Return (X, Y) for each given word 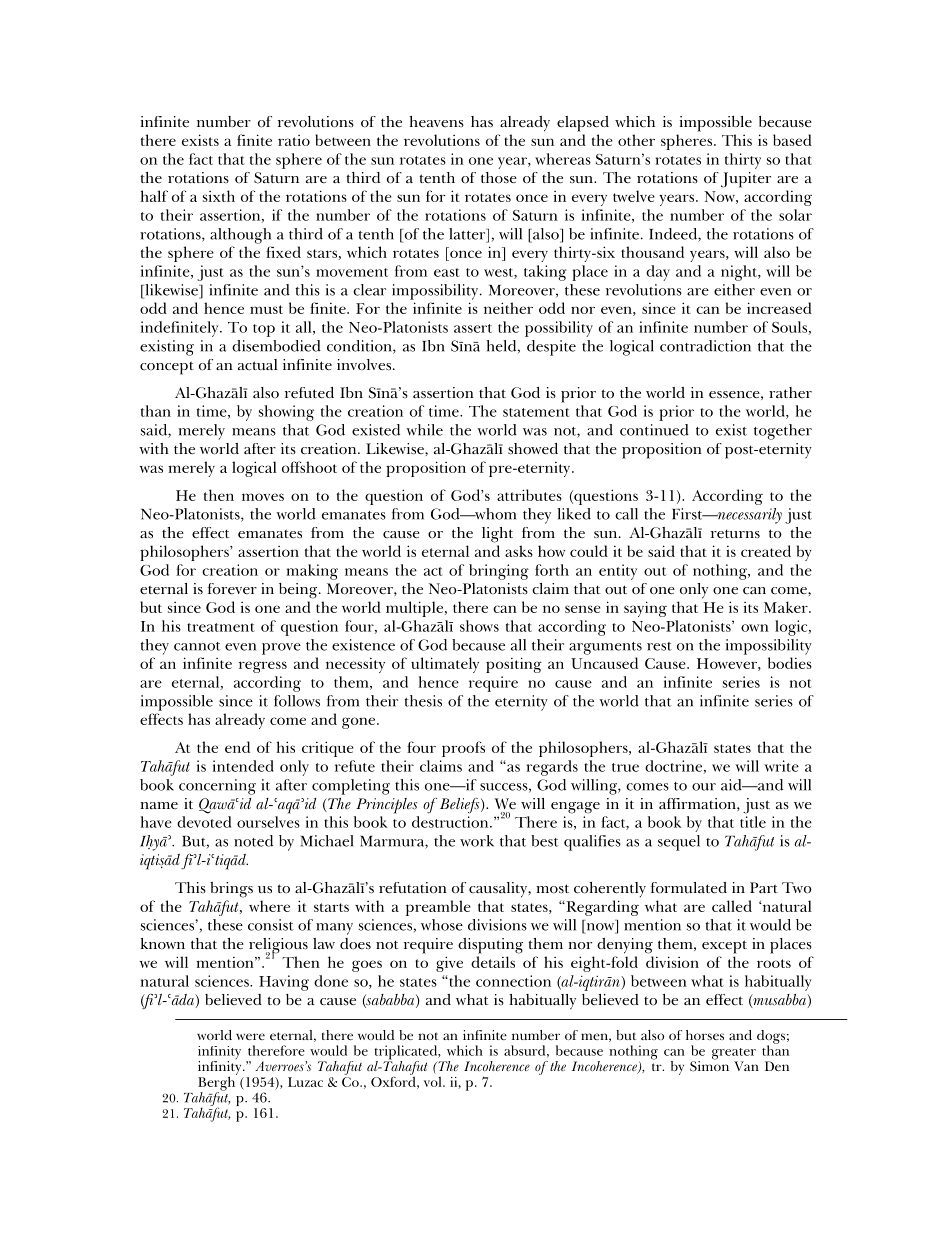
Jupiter (746, 180)
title (753, 822)
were (250, 1036)
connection (513, 981)
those (499, 178)
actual (257, 364)
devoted (204, 822)
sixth (219, 196)
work (477, 841)
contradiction (705, 346)
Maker (787, 607)
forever (232, 589)
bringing (499, 572)
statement (536, 412)
